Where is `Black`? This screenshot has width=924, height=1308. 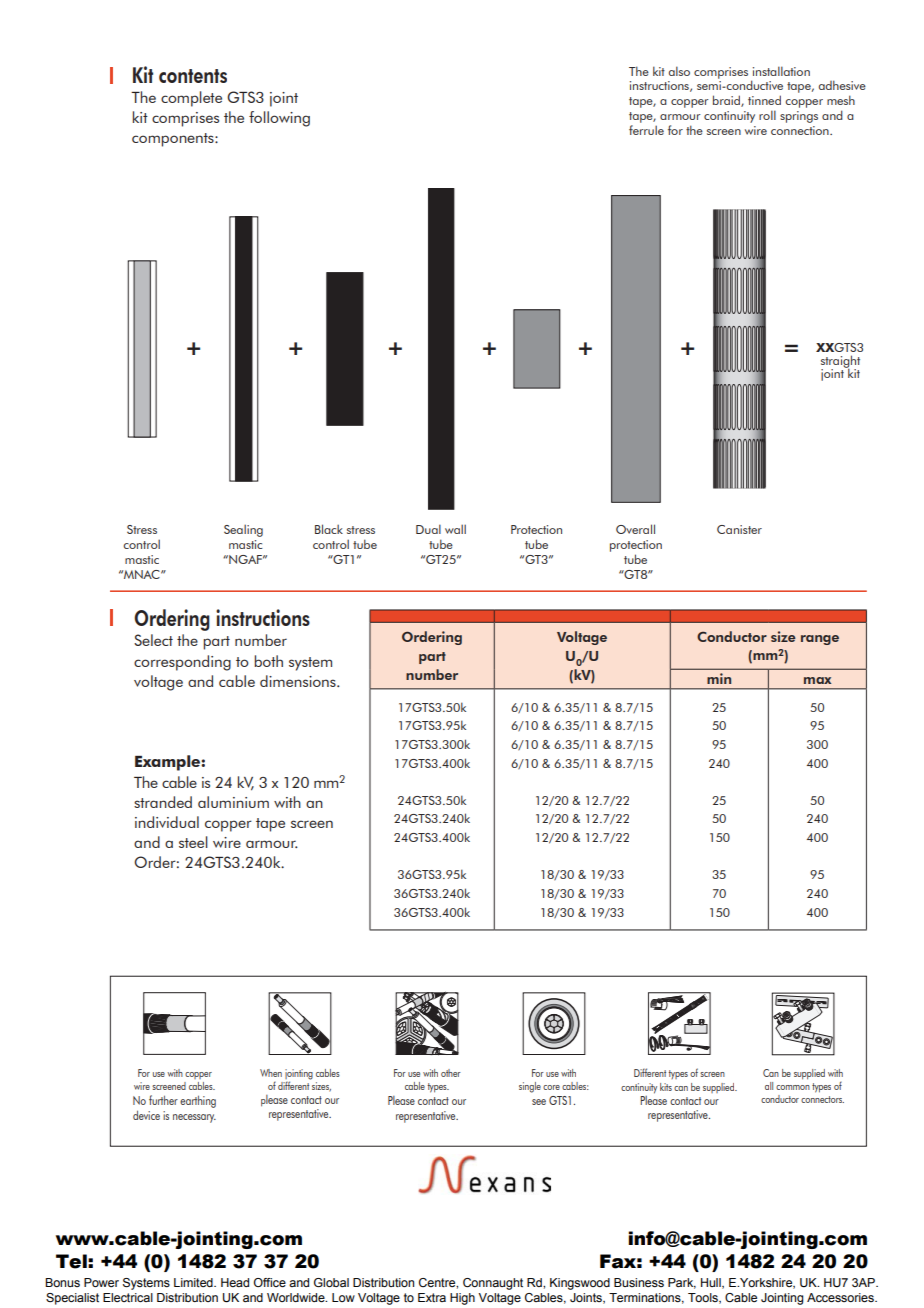
Black is located at coordinates (329, 529).
